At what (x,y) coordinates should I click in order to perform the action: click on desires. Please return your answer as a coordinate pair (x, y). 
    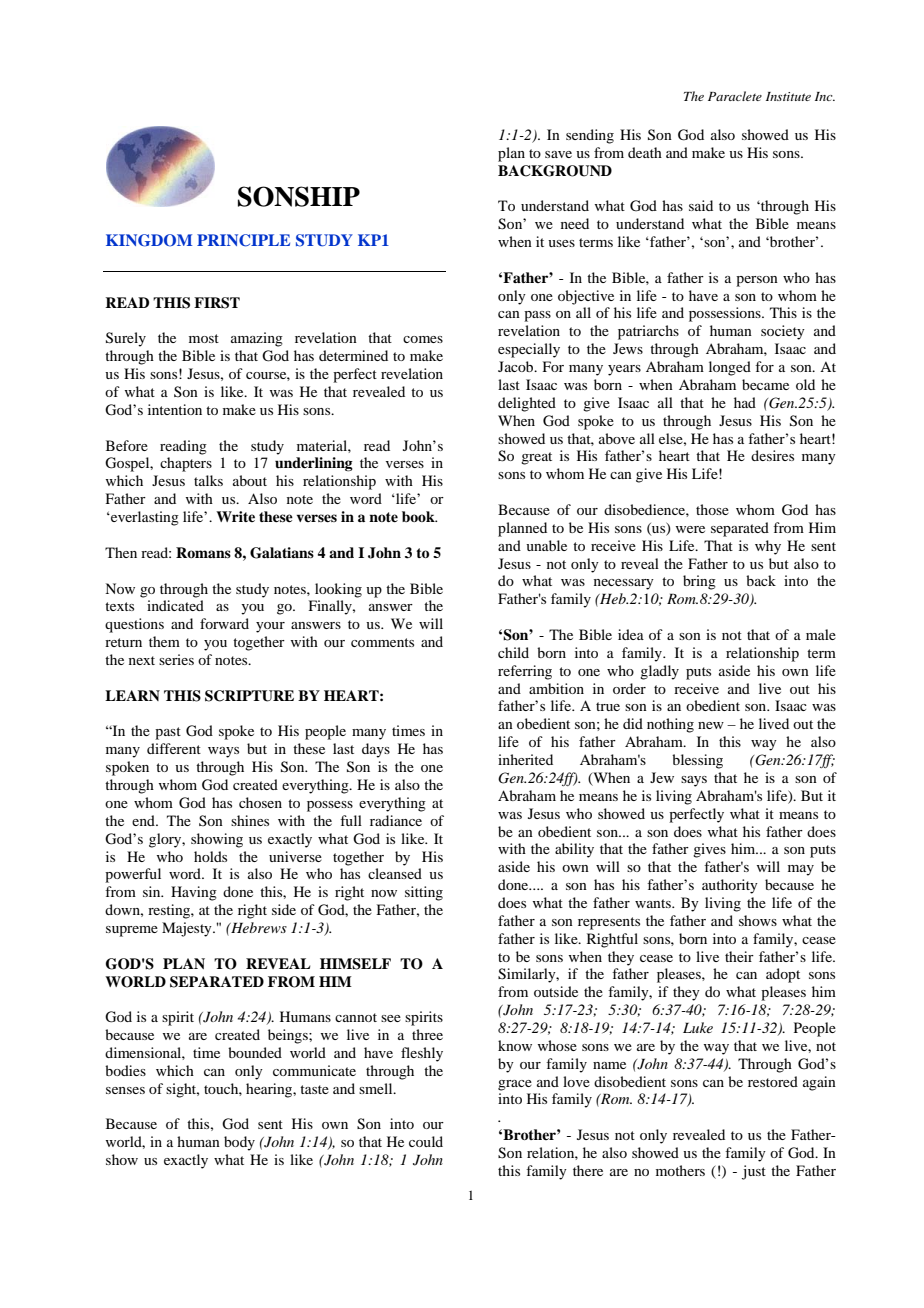
    Looking at the image, I should click on (772, 455).
